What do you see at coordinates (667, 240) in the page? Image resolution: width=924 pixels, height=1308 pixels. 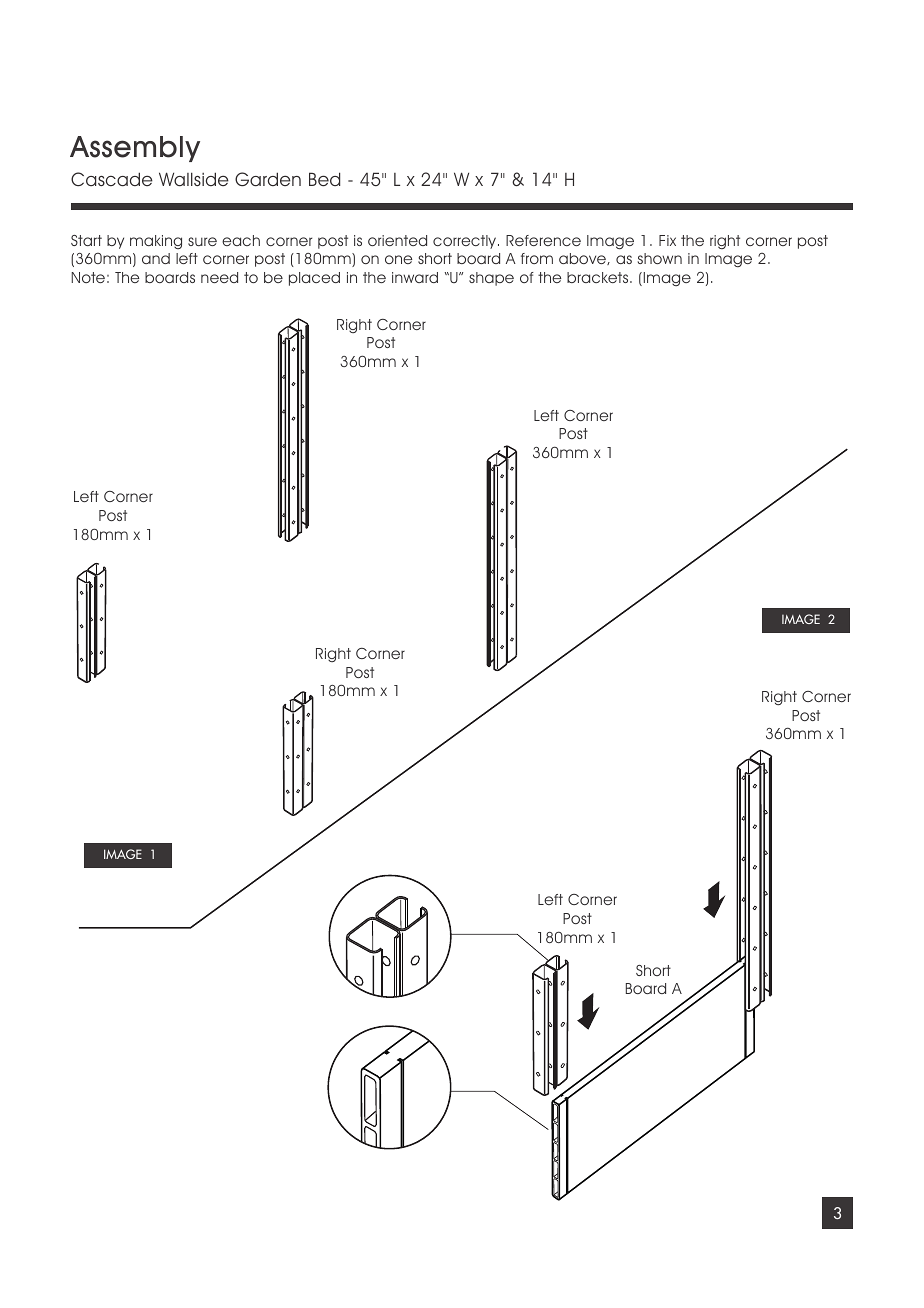 I see `Fix` at bounding box center [667, 240].
